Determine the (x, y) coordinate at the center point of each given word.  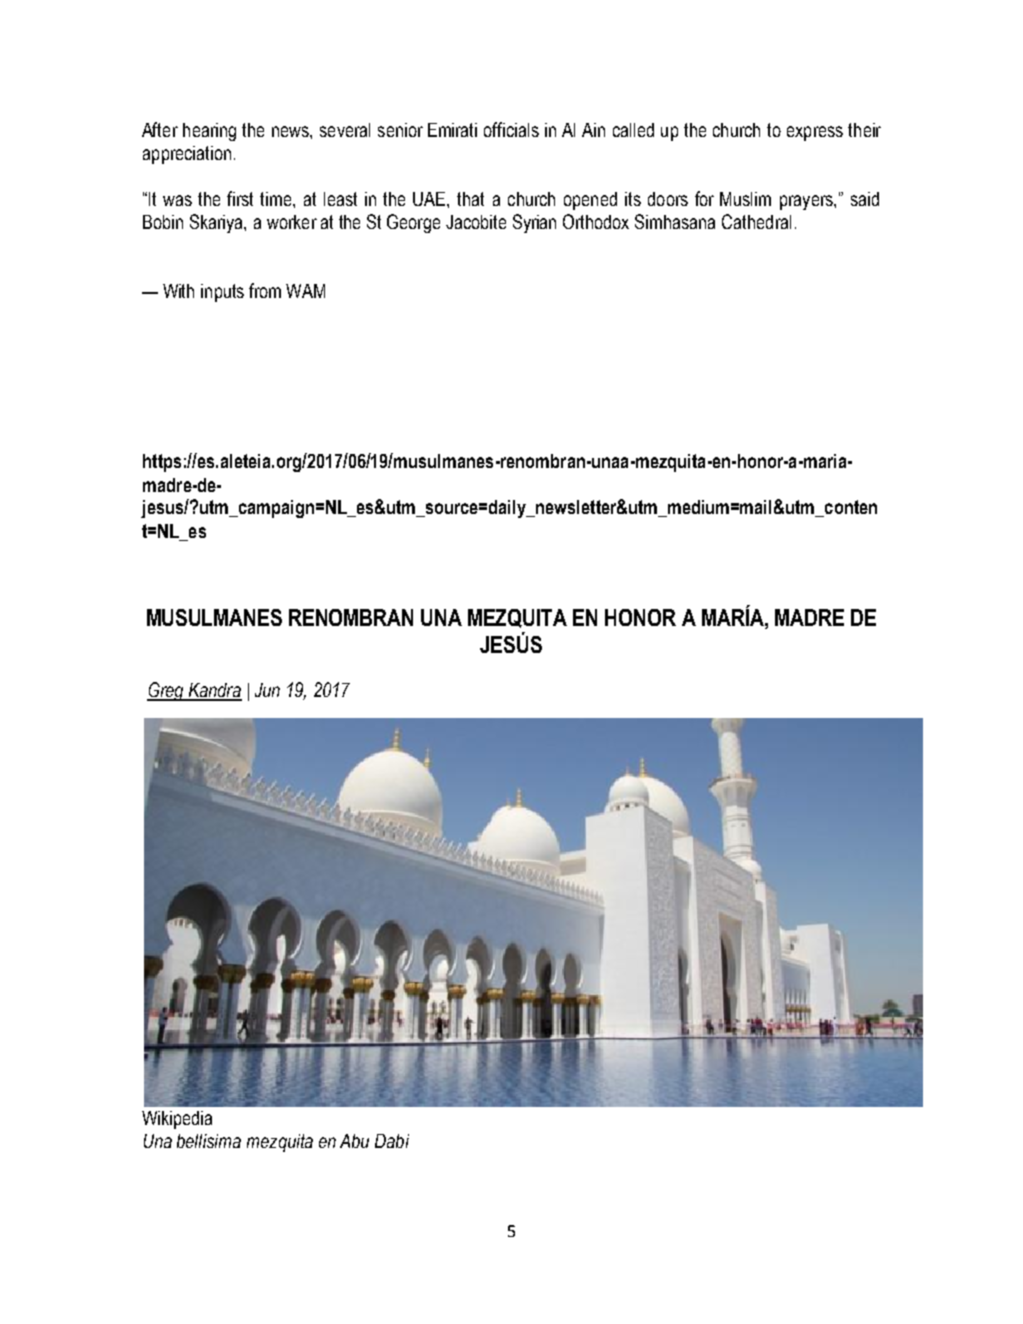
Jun (267, 690)
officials (511, 129)
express (815, 133)
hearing (209, 132)
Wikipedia (177, 1120)
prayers (807, 202)
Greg (166, 691)
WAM (305, 291)
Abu (354, 1141)
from (265, 290)
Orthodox (596, 221)
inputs (222, 293)
